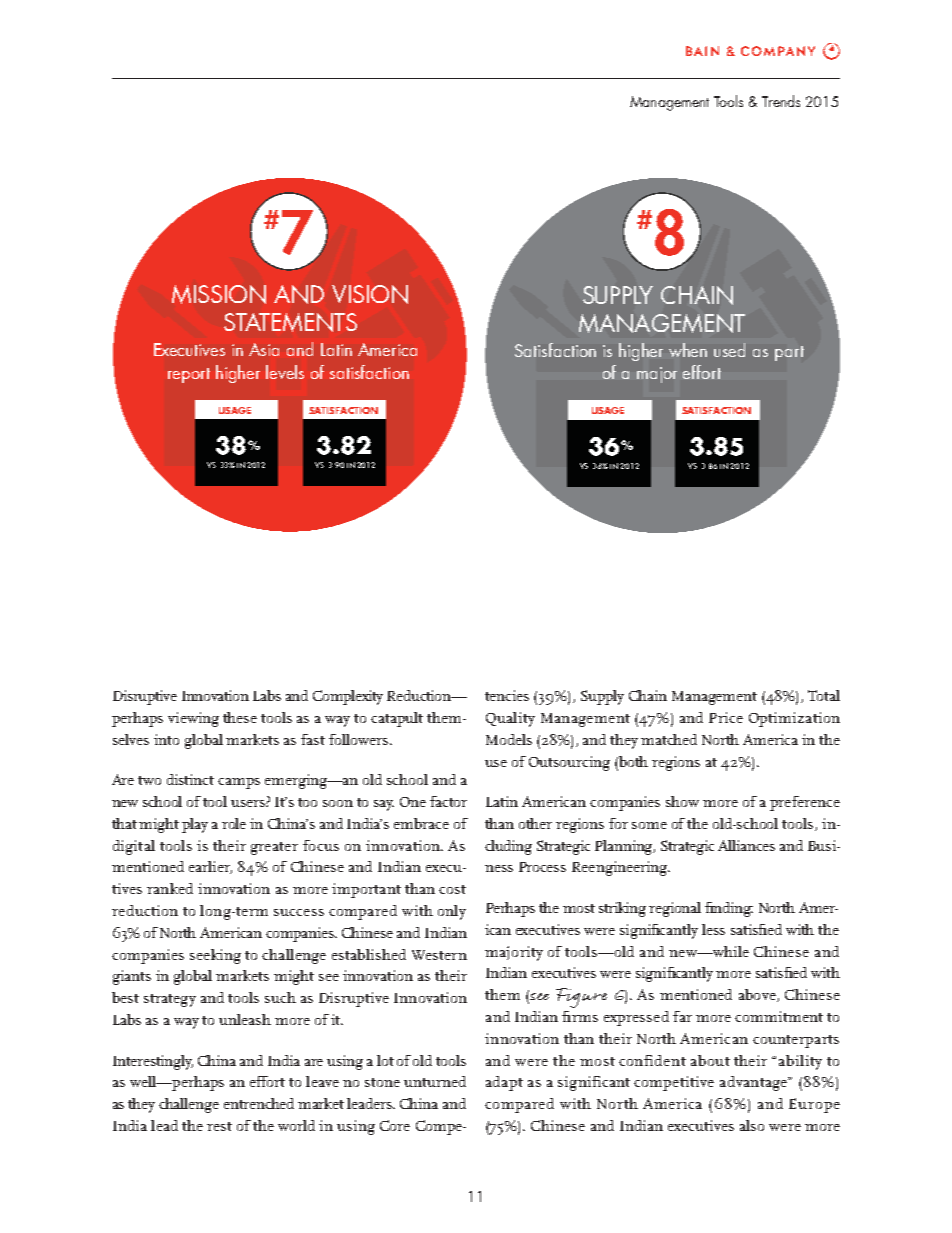  Describe the element at coordinates (733, 909) in the screenshot. I see `nding` at that location.
